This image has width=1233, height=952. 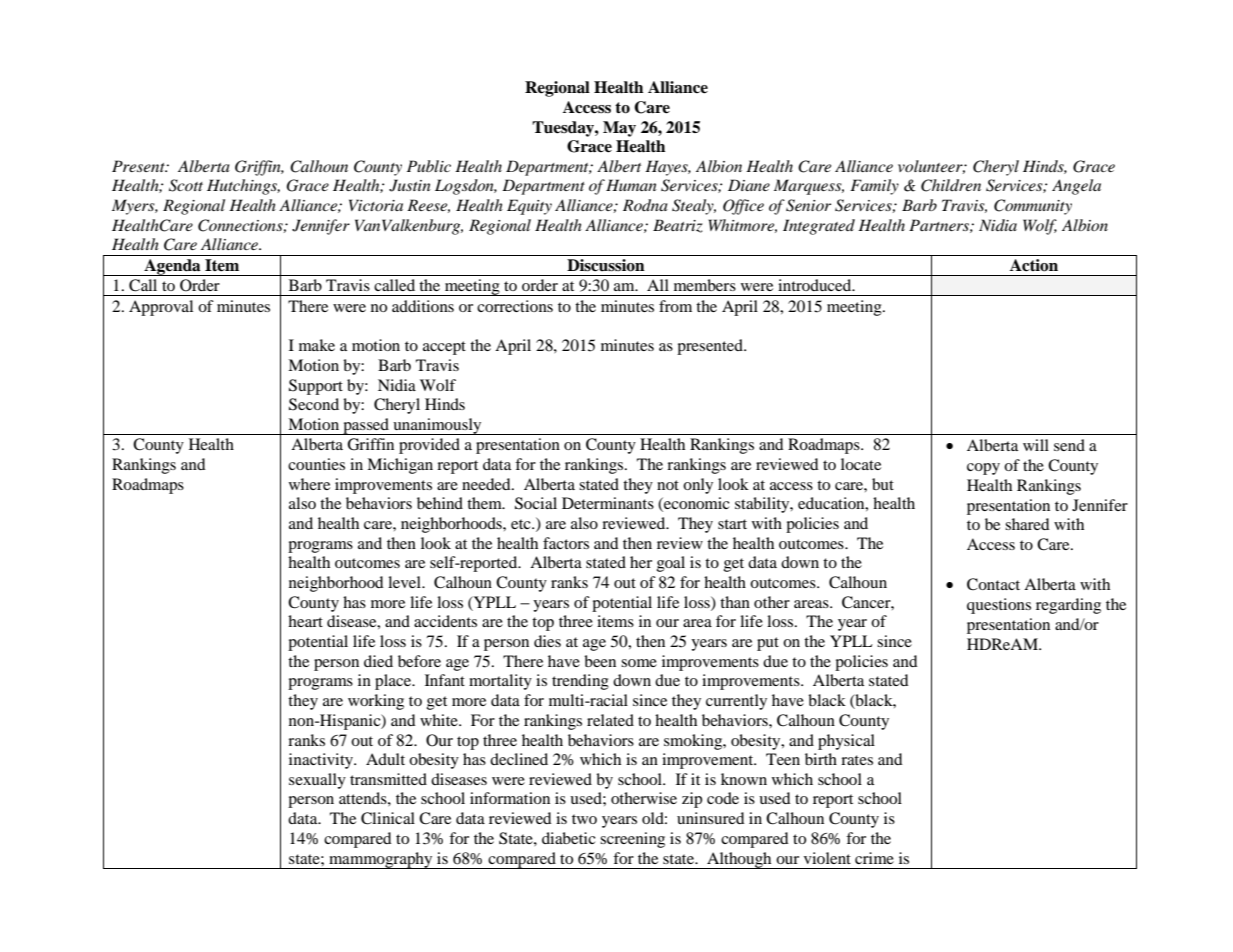 What do you see at coordinates (186, 185) in the image?
I see `Scott` at bounding box center [186, 185].
